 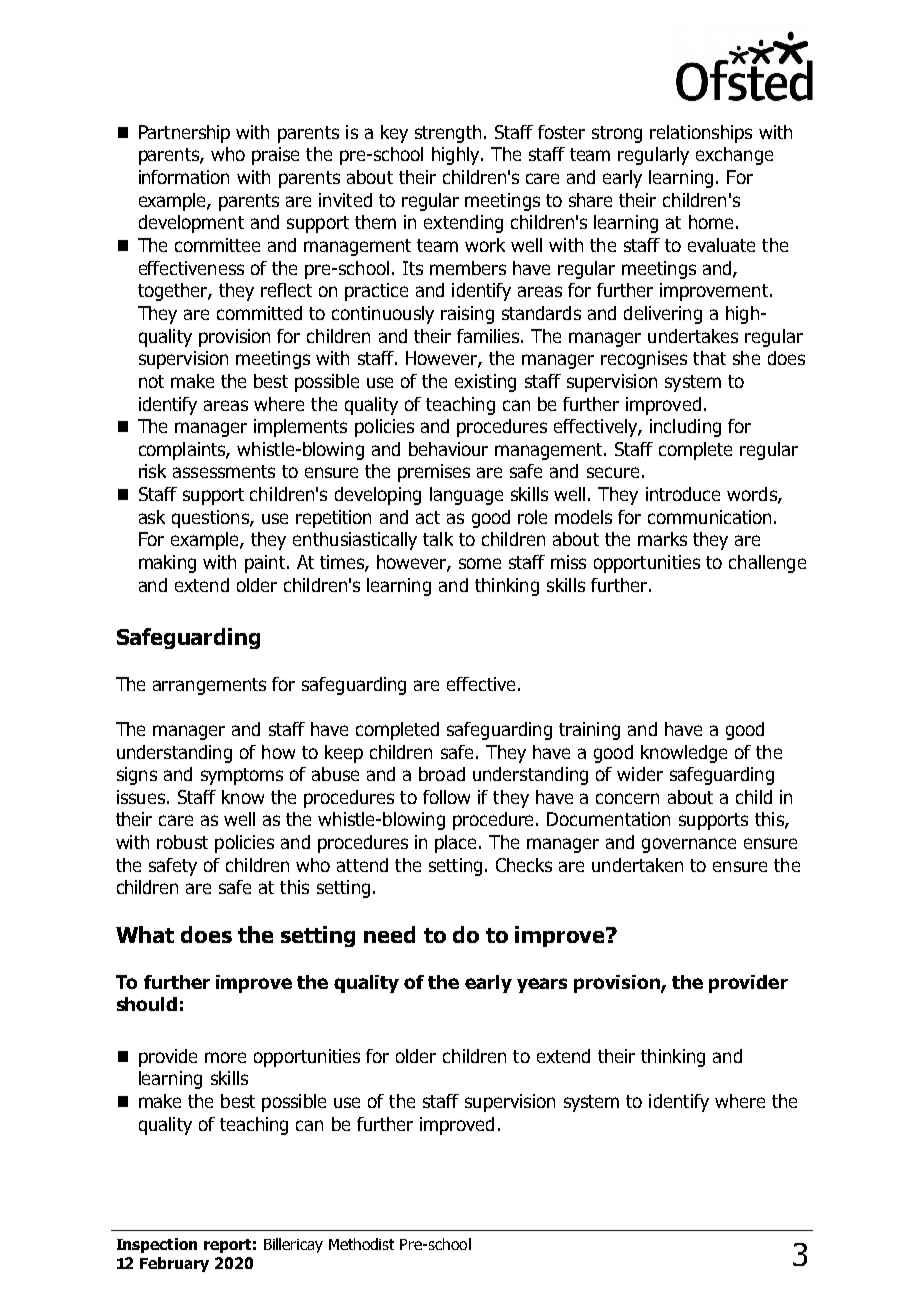 I want to click on marks, so click(x=662, y=539).
